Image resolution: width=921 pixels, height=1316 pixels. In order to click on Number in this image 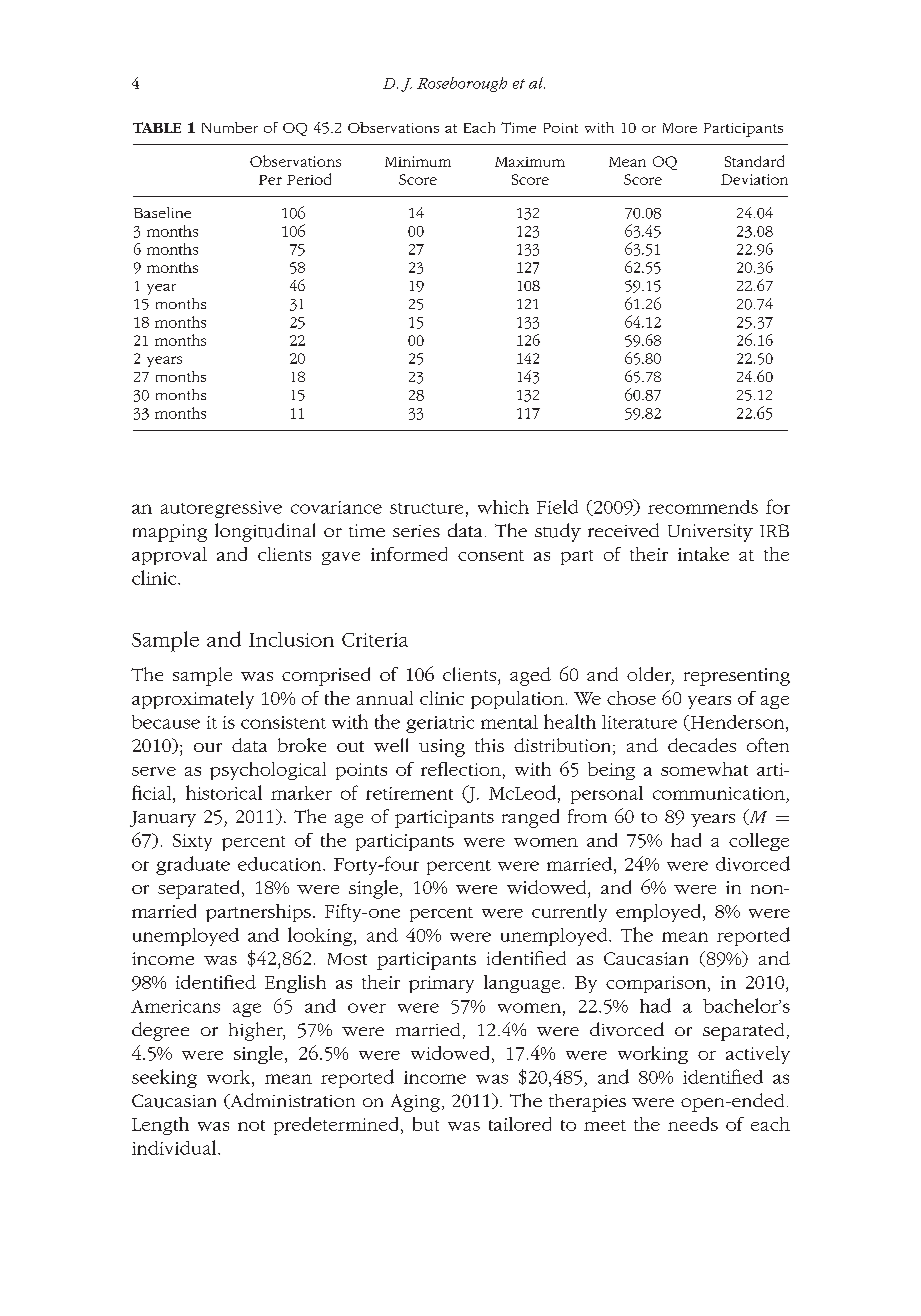, I will do `click(230, 127)`.
